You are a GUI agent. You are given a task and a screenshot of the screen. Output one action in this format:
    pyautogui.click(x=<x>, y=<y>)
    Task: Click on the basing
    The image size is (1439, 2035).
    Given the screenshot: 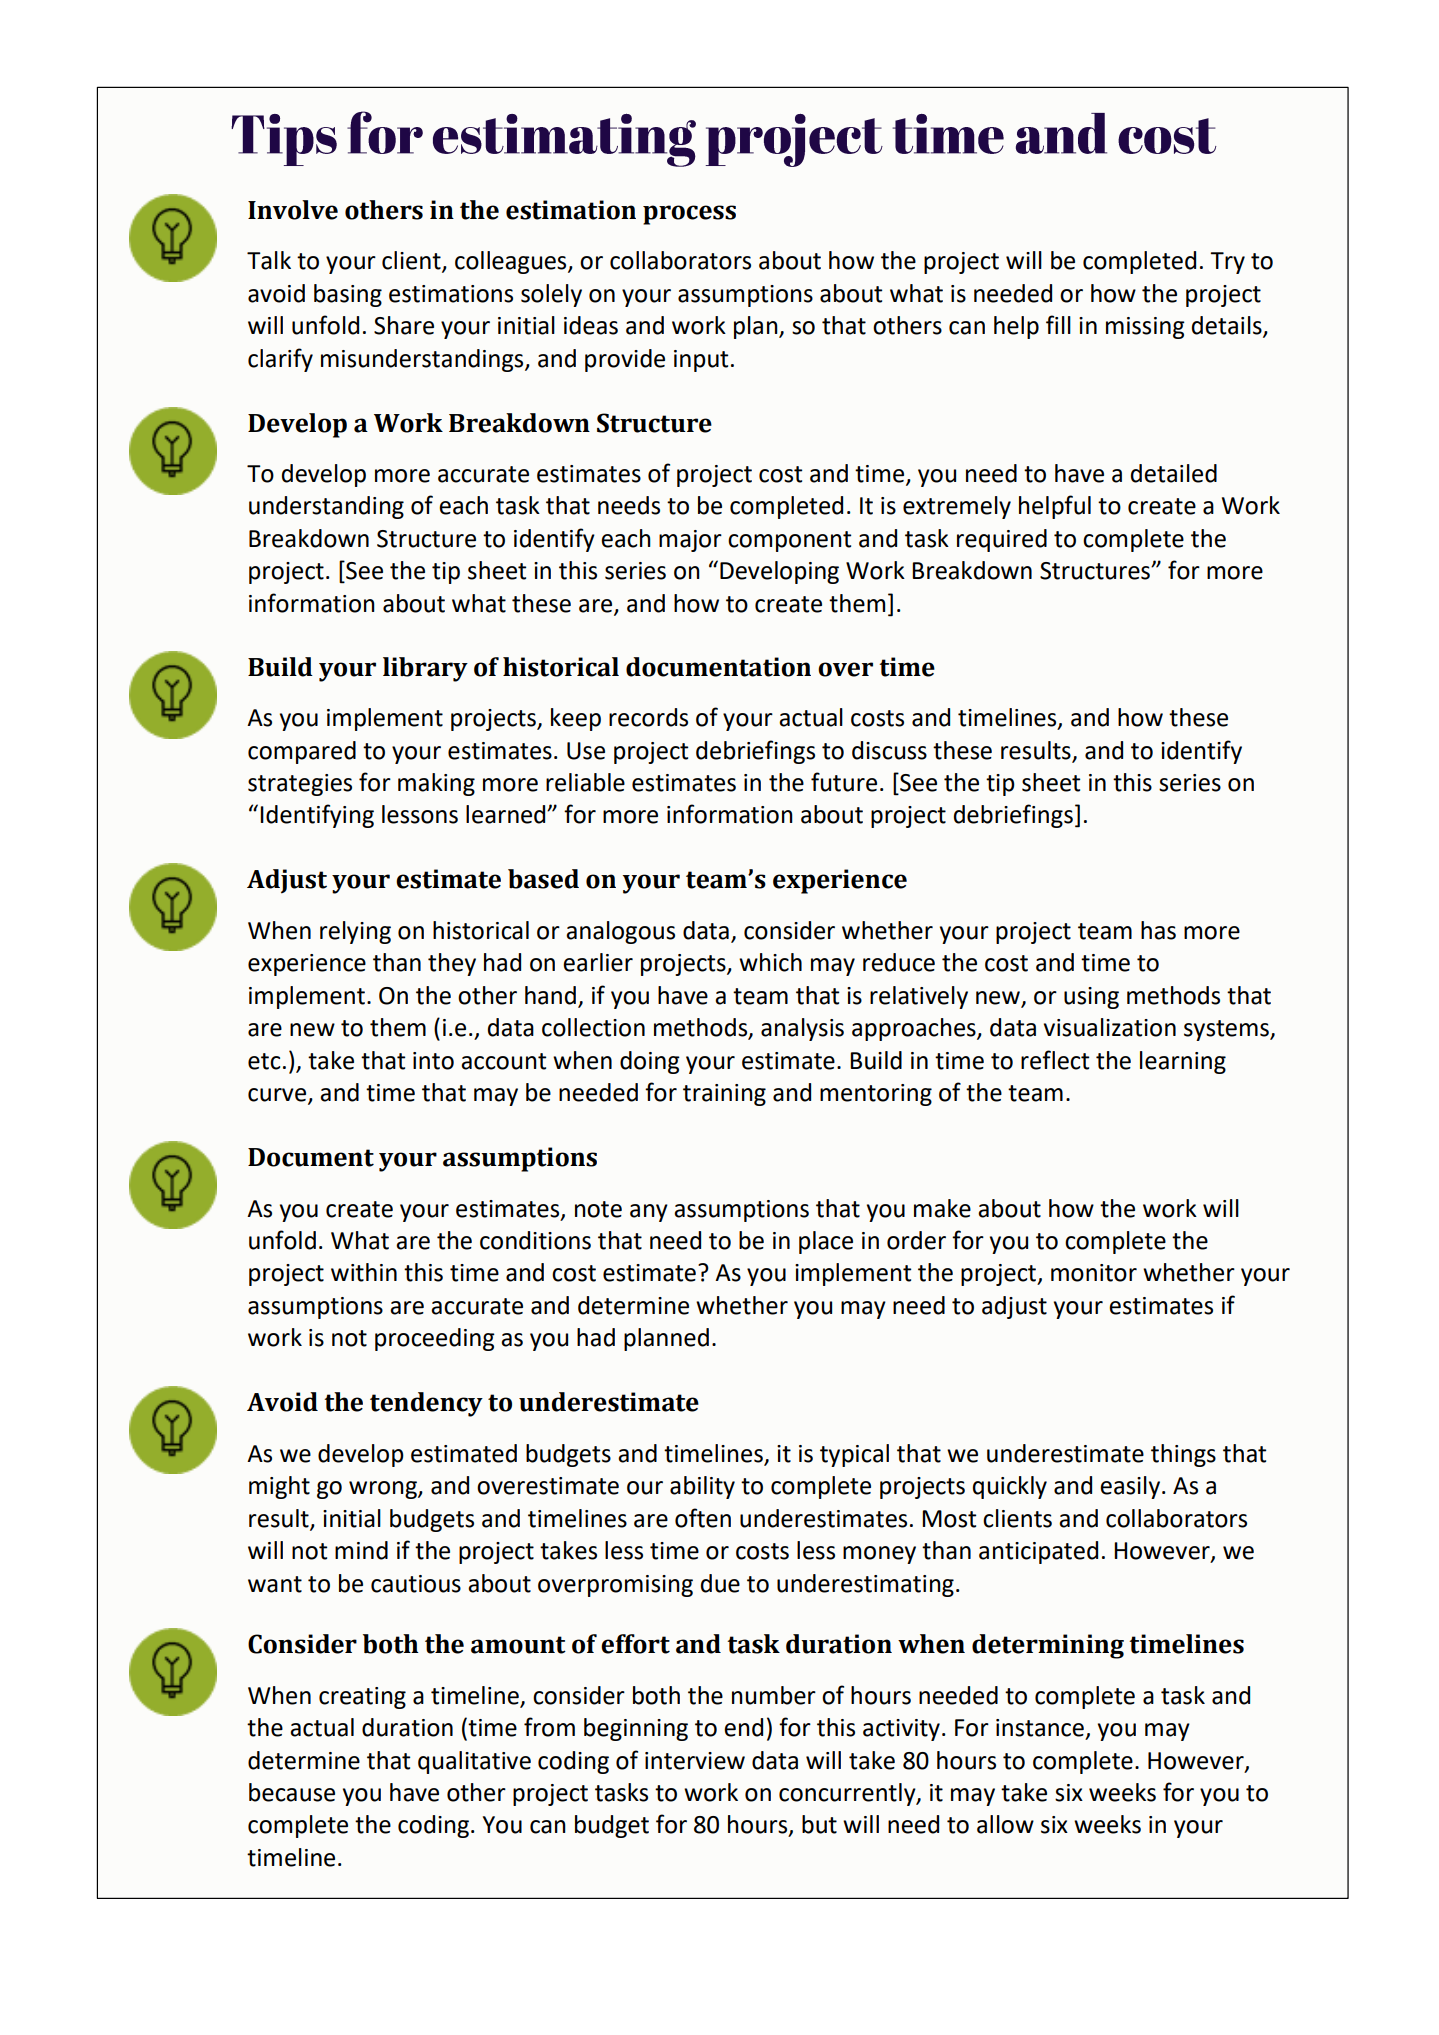 What is the action you would take?
    pyautogui.click(x=348, y=295)
